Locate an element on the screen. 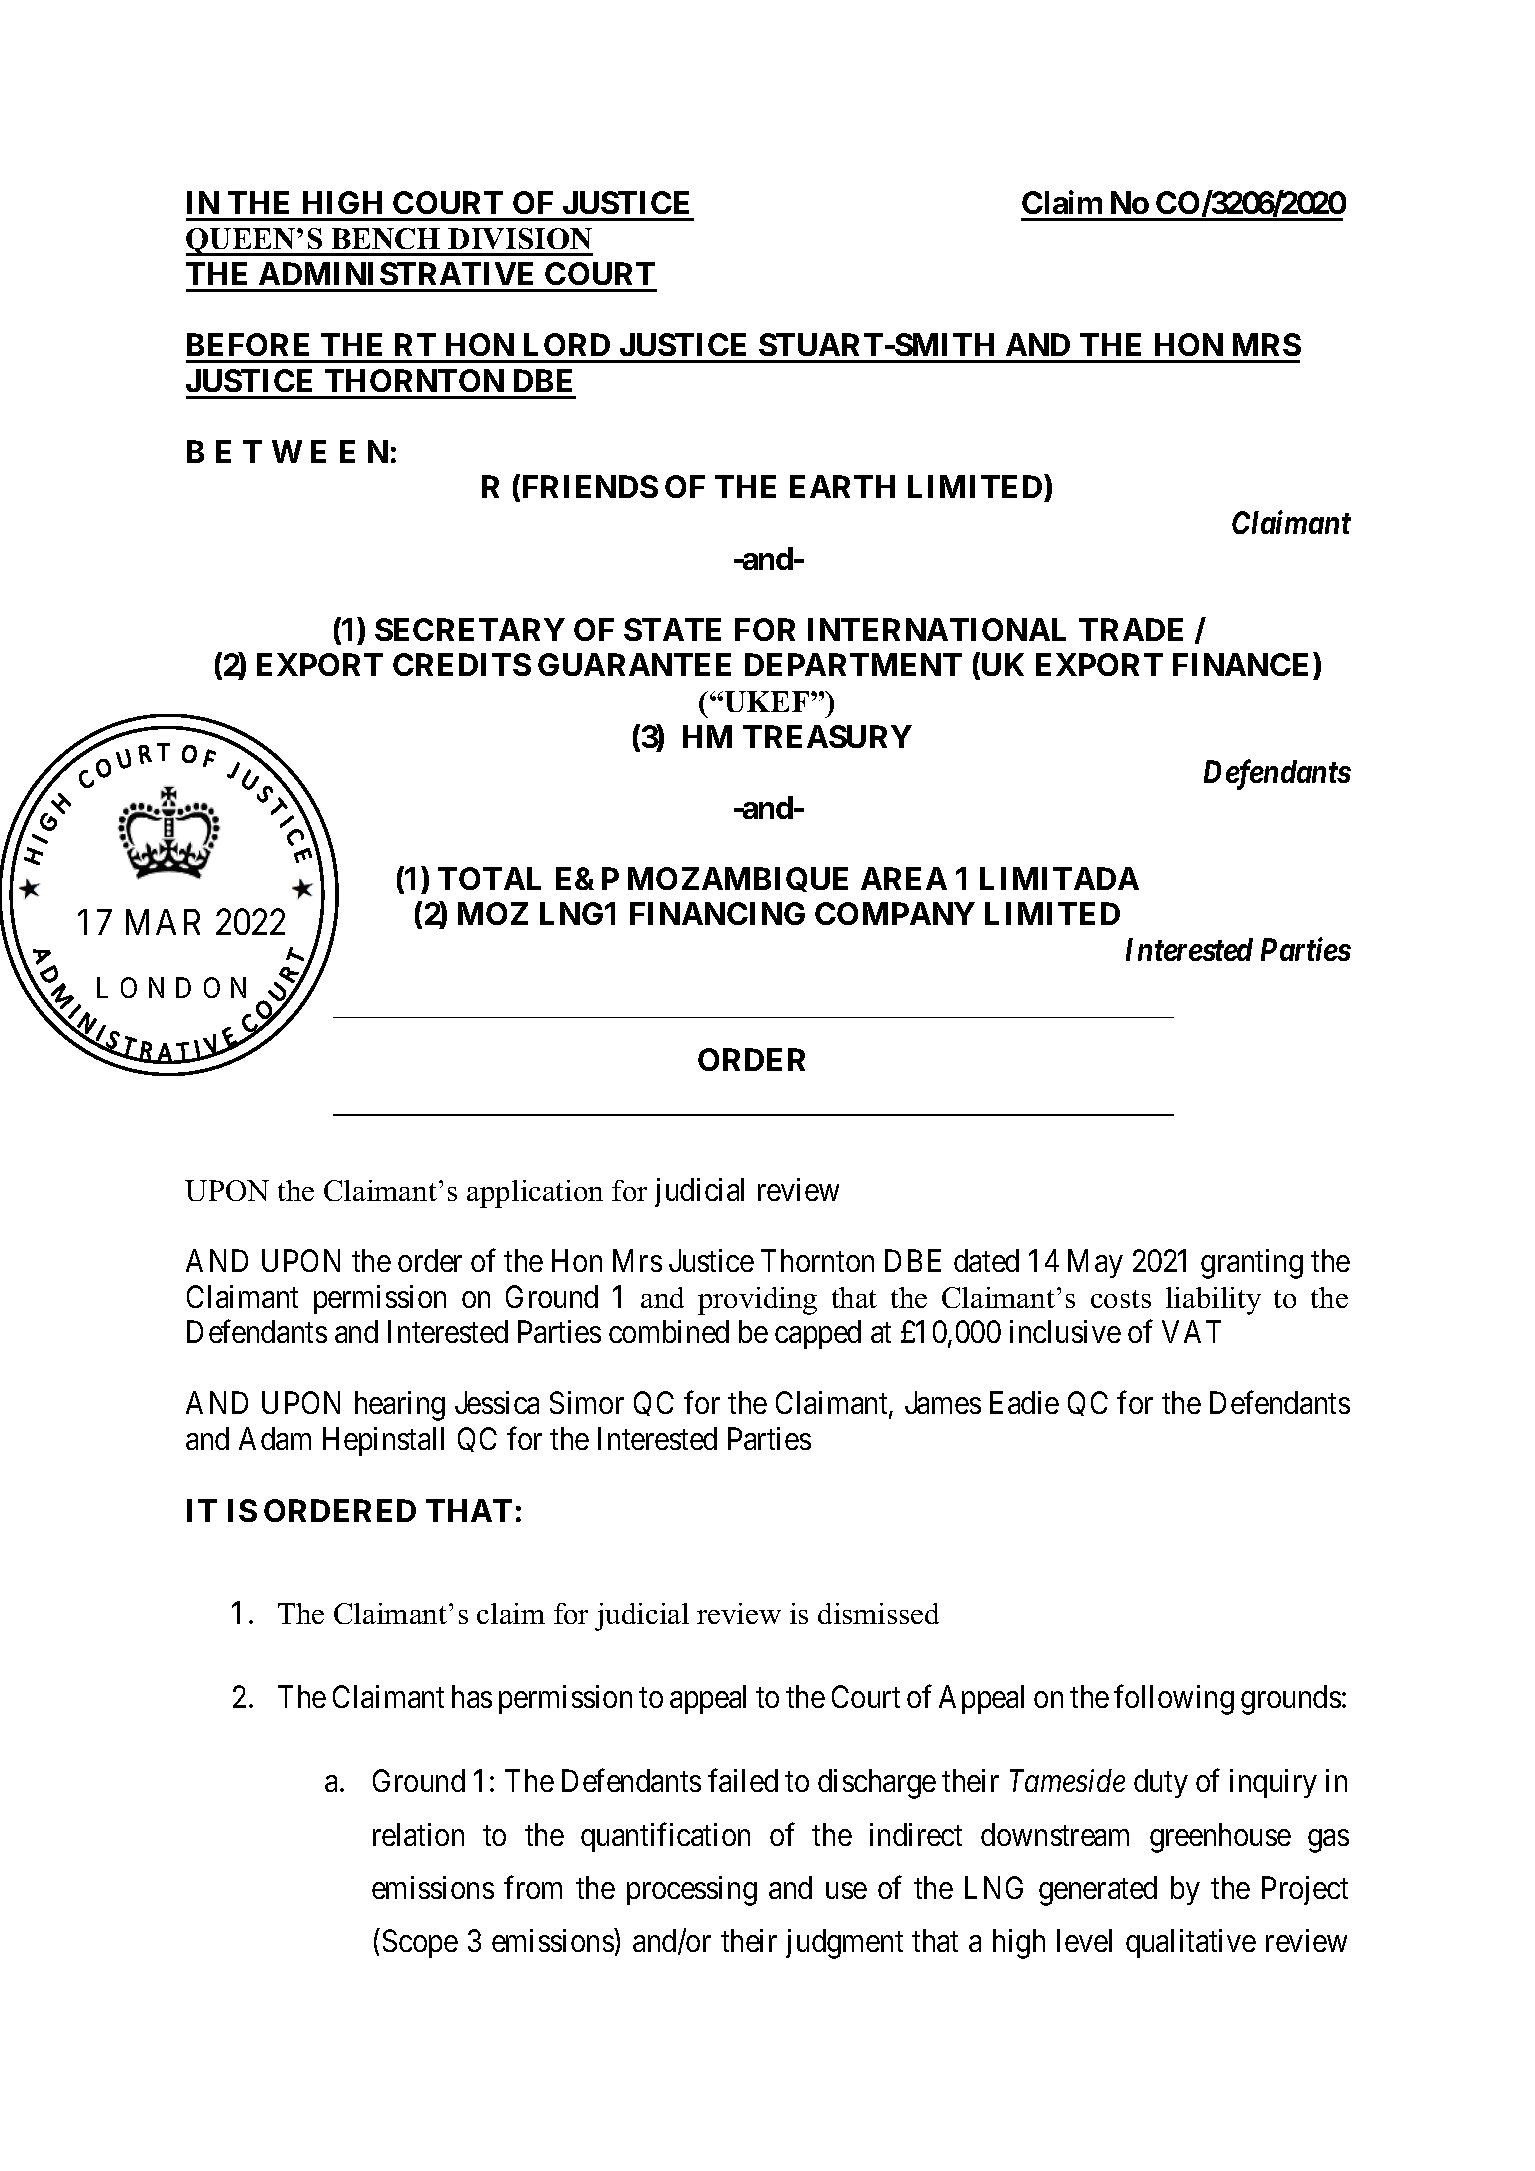 The image size is (1535, 2171). application is located at coordinates (535, 1194).
